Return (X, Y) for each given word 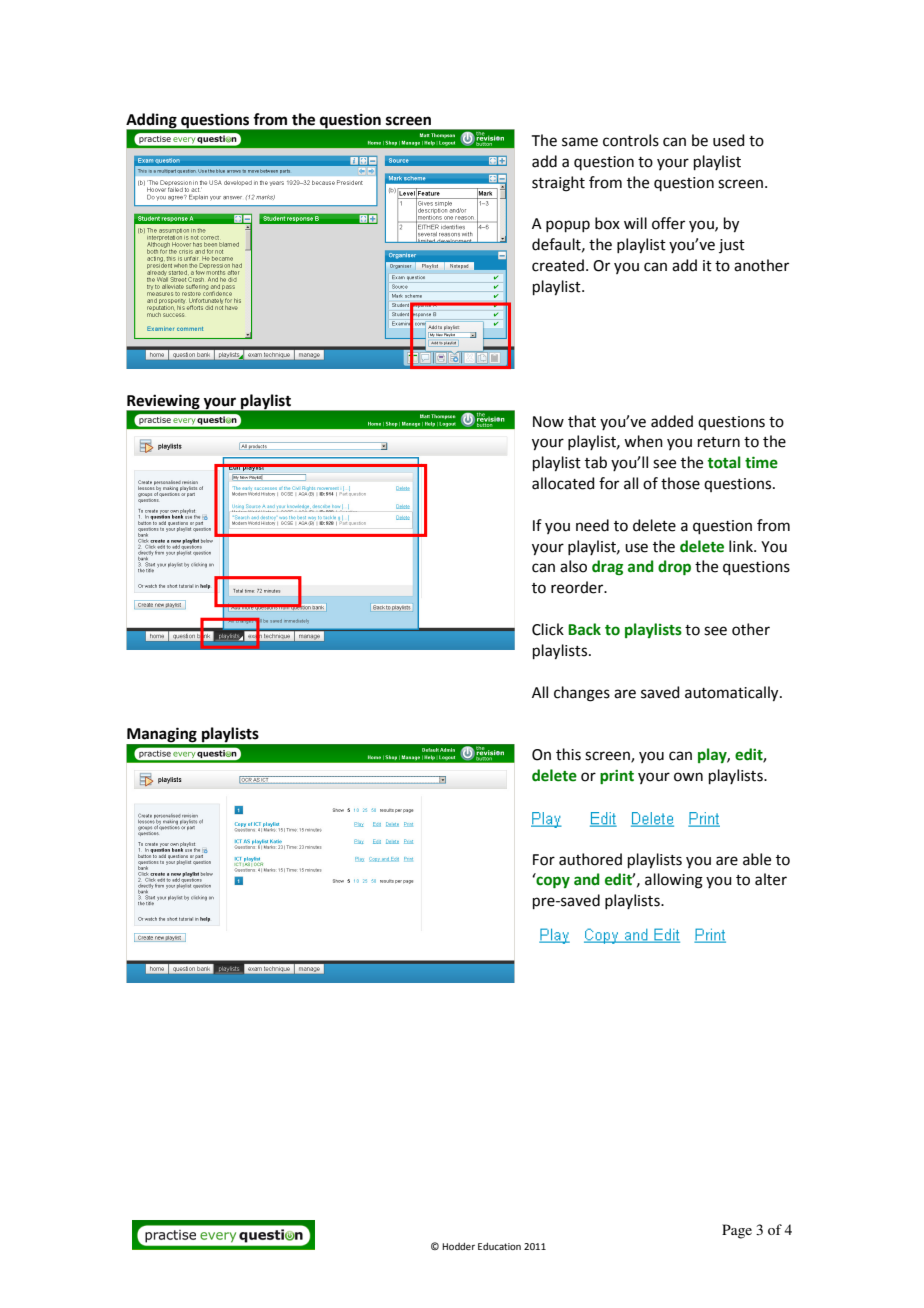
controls (631, 140)
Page (737, 1231)
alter (771, 879)
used (729, 140)
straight (558, 184)
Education (499, 1246)
